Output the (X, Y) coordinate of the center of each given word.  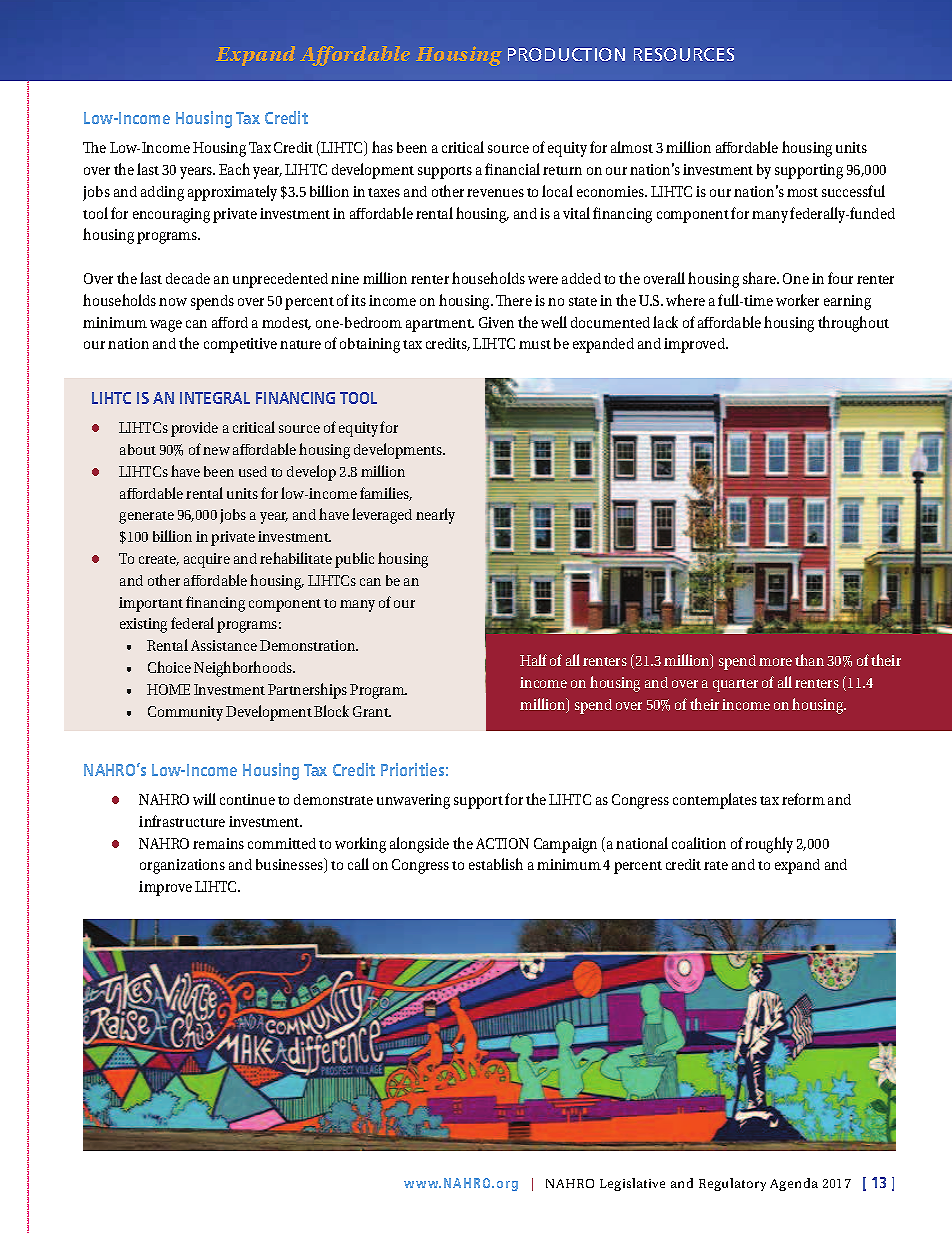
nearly (435, 516)
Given (496, 322)
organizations (182, 866)
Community (185, 713)
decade (188, 278)
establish (496, 864)
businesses (290, 865)
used (253, 471)
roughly (769, 845)
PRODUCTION (566, 54)
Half (533, 660)
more (775, 662)
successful (853, 191)
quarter (735, 685)
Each (234, 169)
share (760, 278)
